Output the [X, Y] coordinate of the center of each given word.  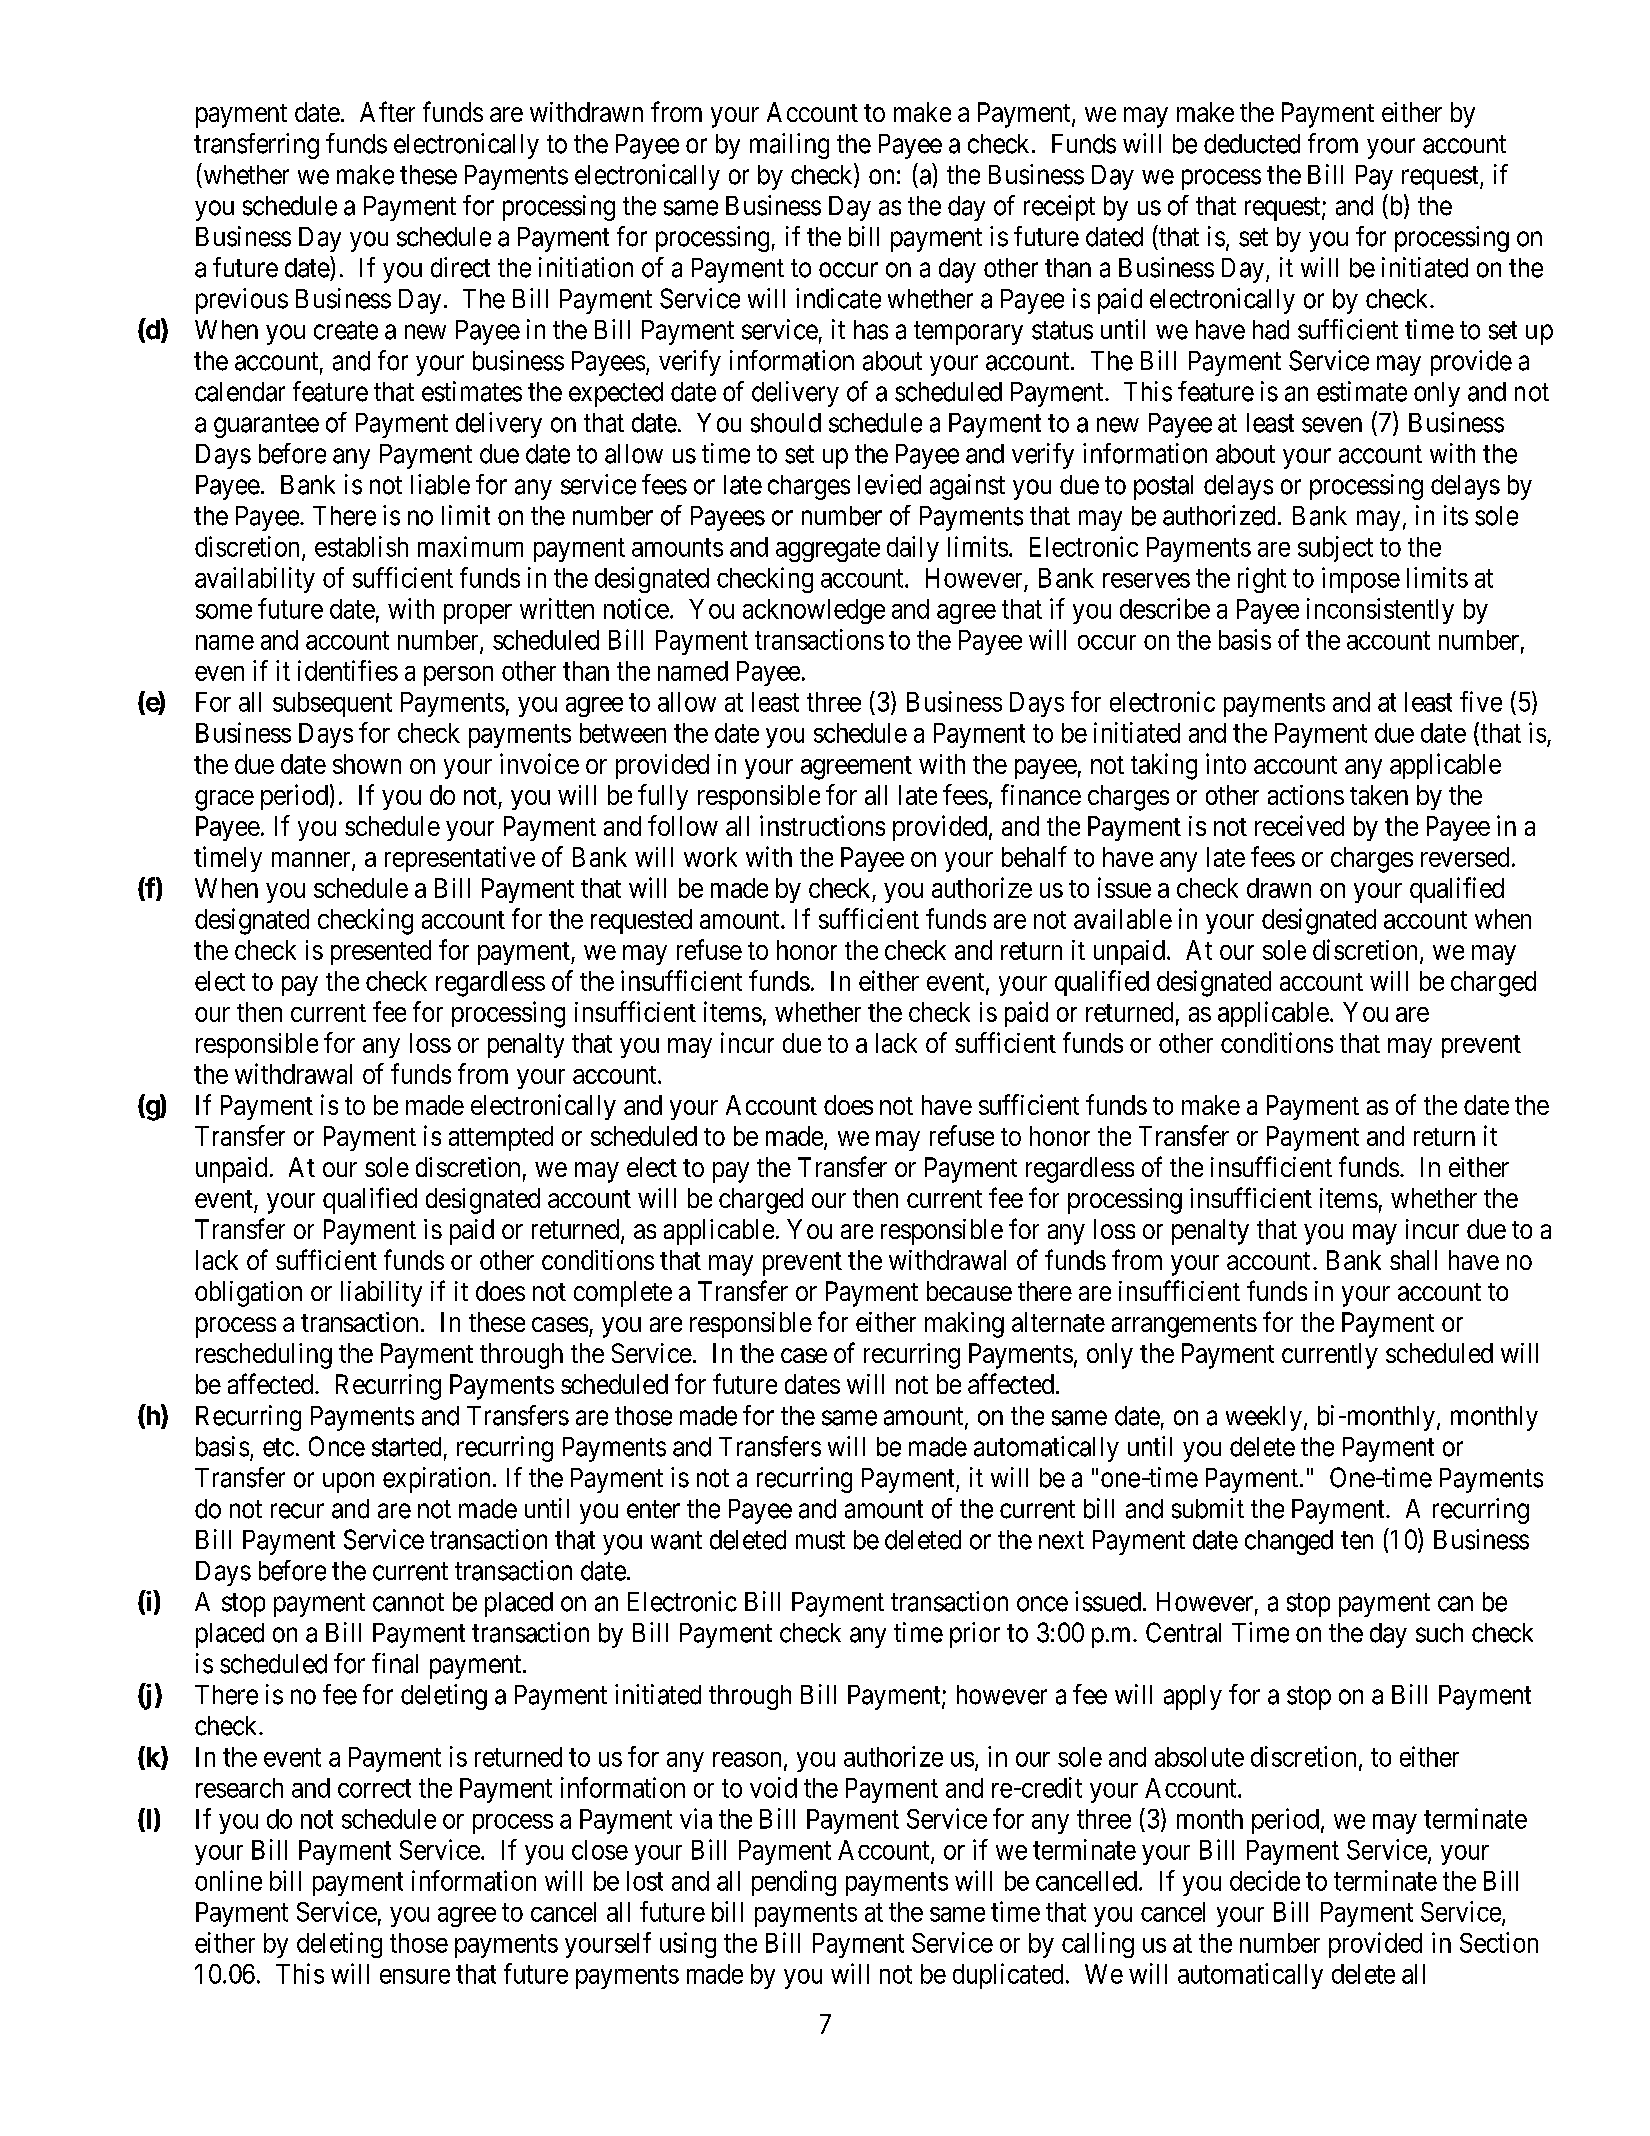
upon [348, 1482]
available [1123, 919]
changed [1289, 1542]
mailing [789, 146]
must [820, 1540]
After [387, 111]
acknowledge [814, 611]
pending [794, 1883]
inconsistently [1380, 611]
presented [381, 952]
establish [361, 546]
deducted [1252, 144]
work [710, 857]
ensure [415, 1976]
